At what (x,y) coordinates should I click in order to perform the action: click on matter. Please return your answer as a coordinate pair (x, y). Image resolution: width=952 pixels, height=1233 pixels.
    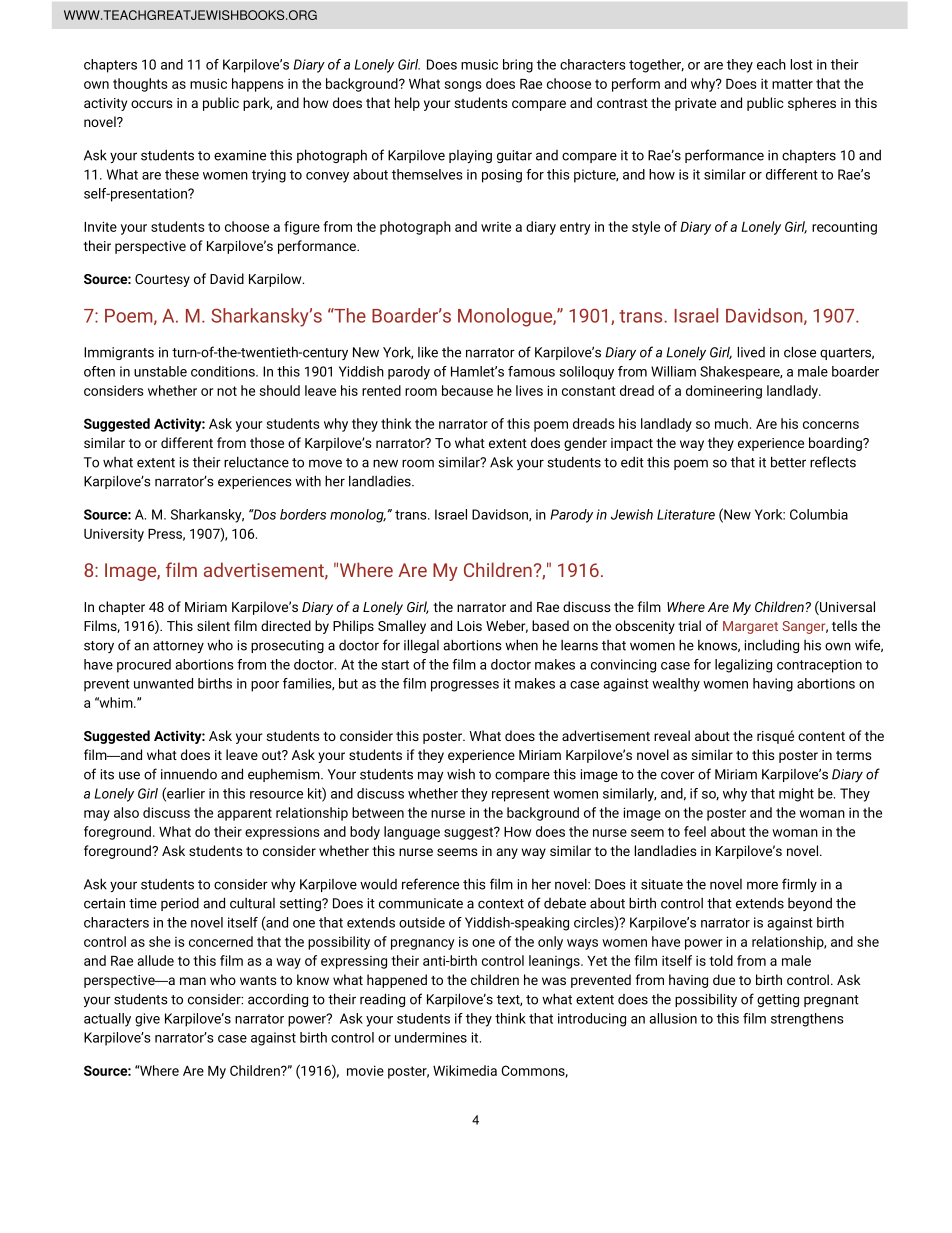
    Looking at the image, I should click on (792, 84).
